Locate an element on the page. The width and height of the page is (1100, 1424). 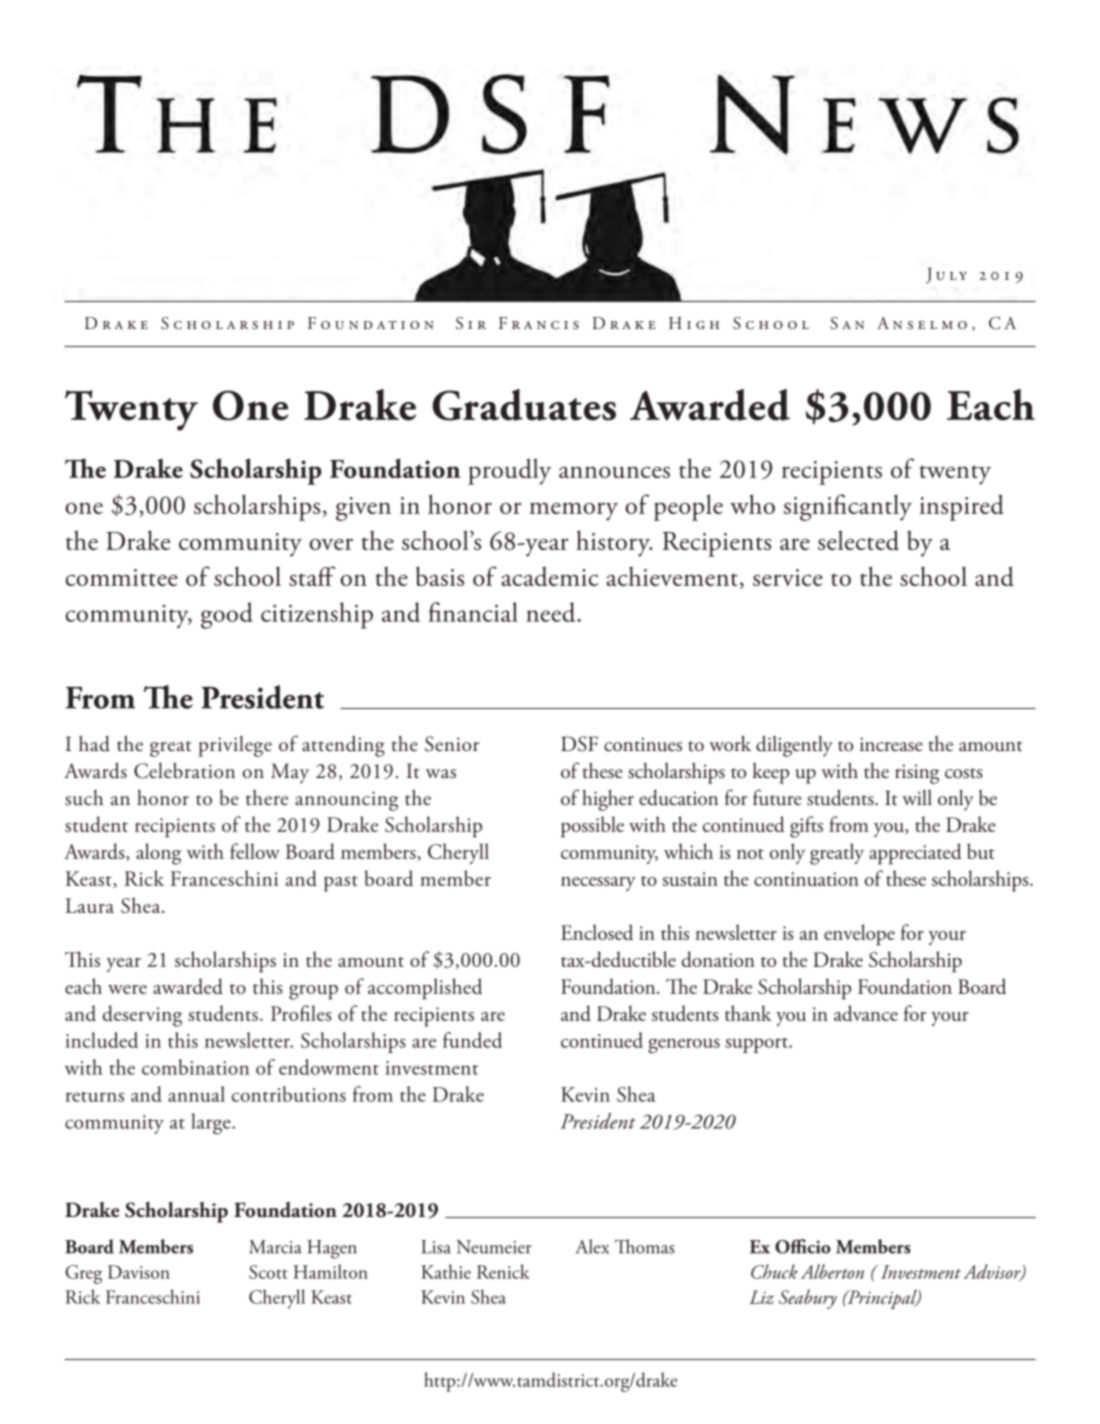
Davison is located at coordinates (139, 1272).
